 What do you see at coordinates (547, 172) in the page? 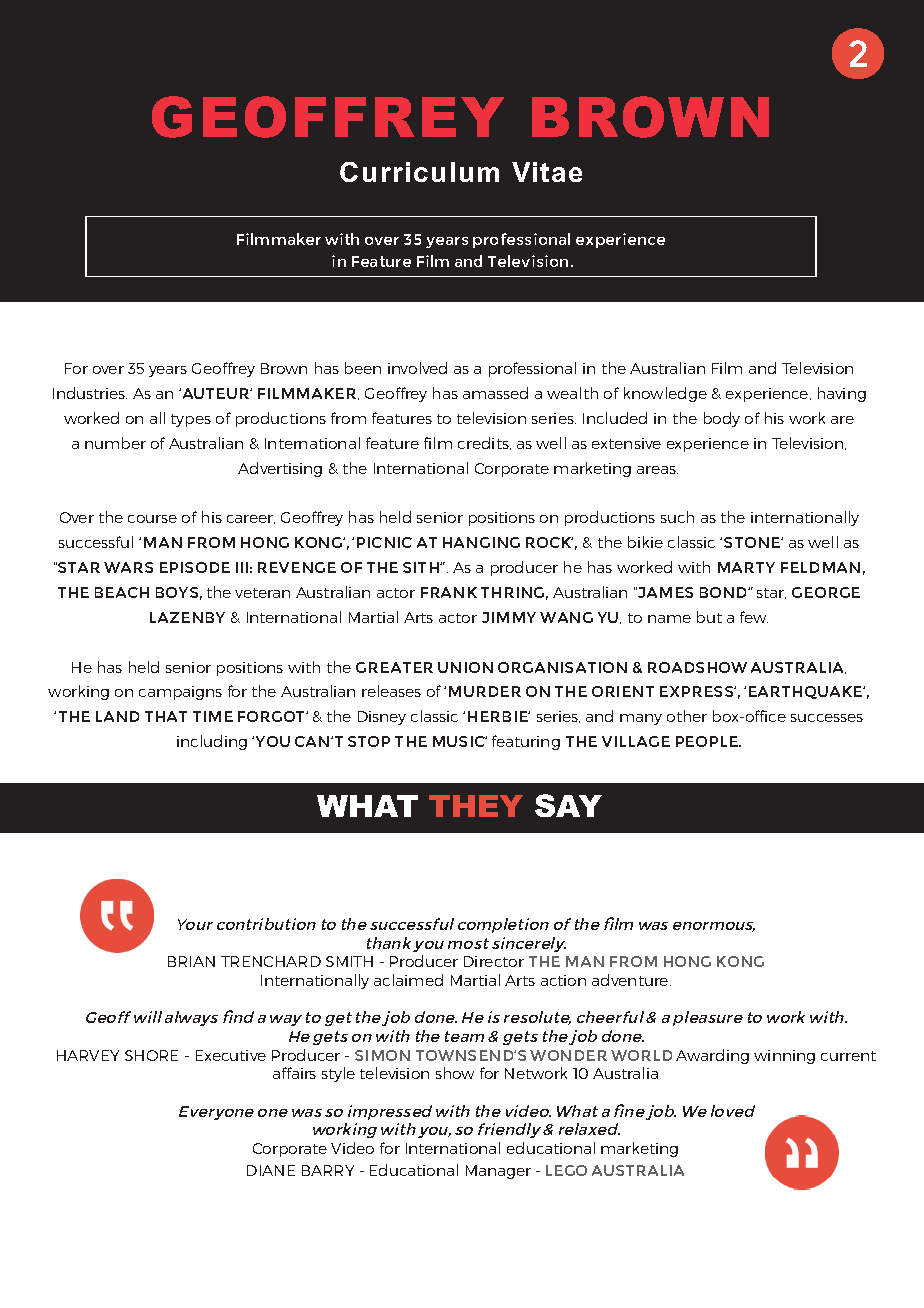
I see `Vitae` at bounding box center [547, 172].
